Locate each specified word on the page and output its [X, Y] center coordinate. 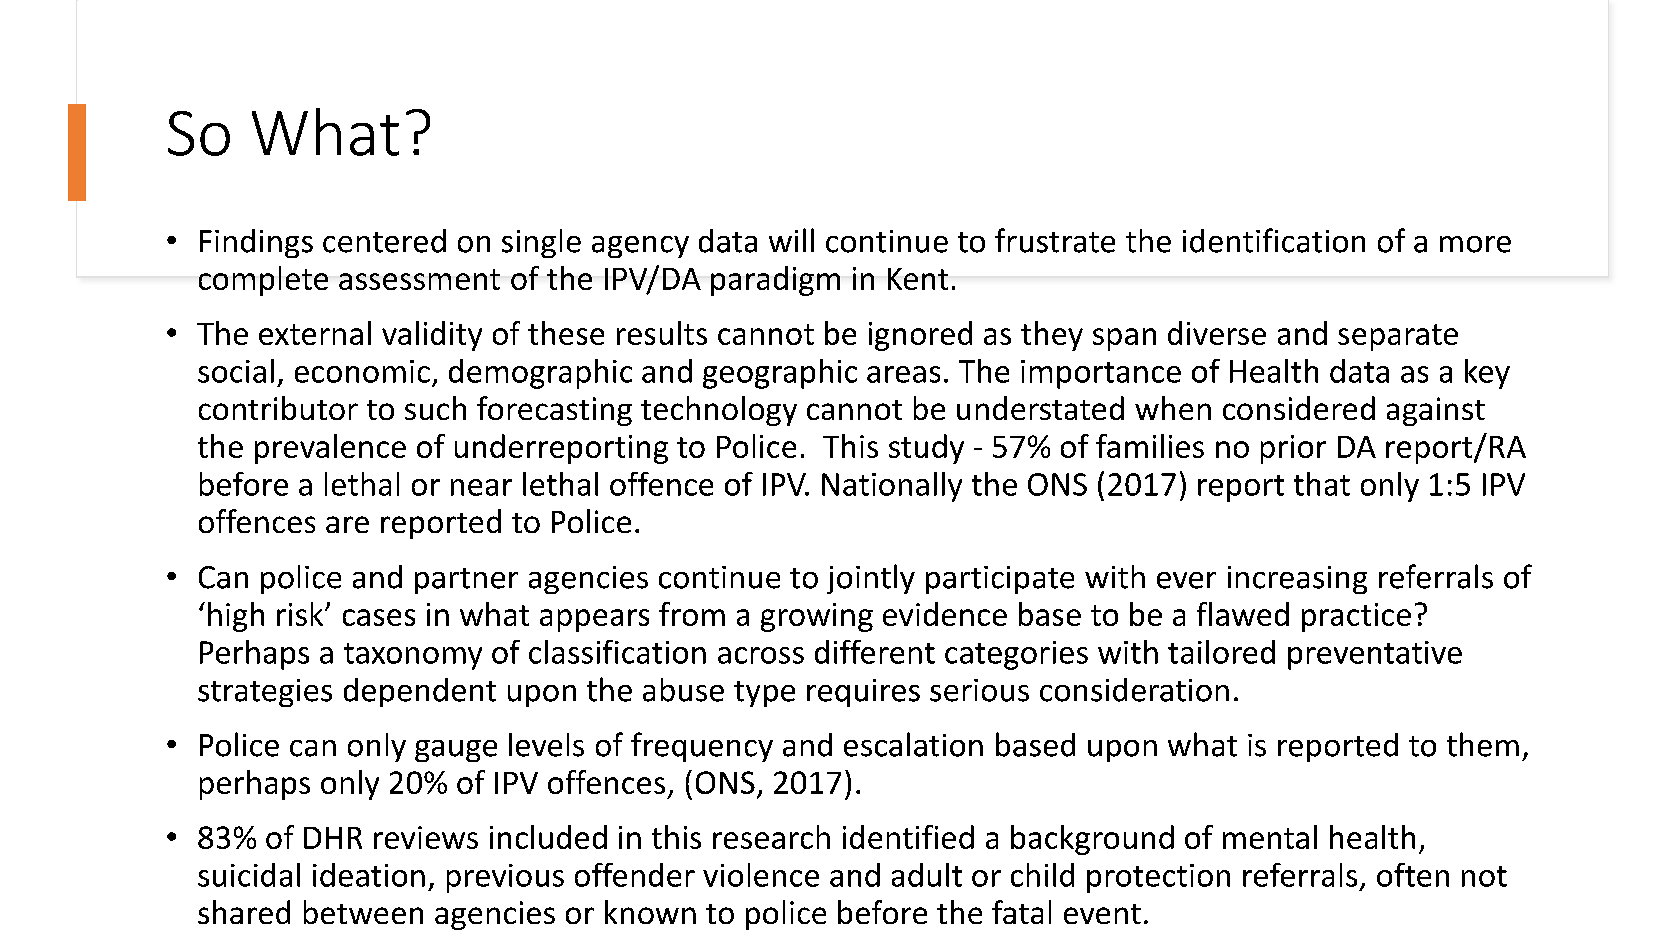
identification [1274, 240]
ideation [369, 875]
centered [384, 241]
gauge [456, 751]
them [1483, 744]
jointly [871, 579]
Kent [918, 279]
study [926, 449]
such [435, 408]
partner [466, 581]
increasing [1297, 580]
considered [1299, 408]
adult [927, 875]
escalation [913, 744]
